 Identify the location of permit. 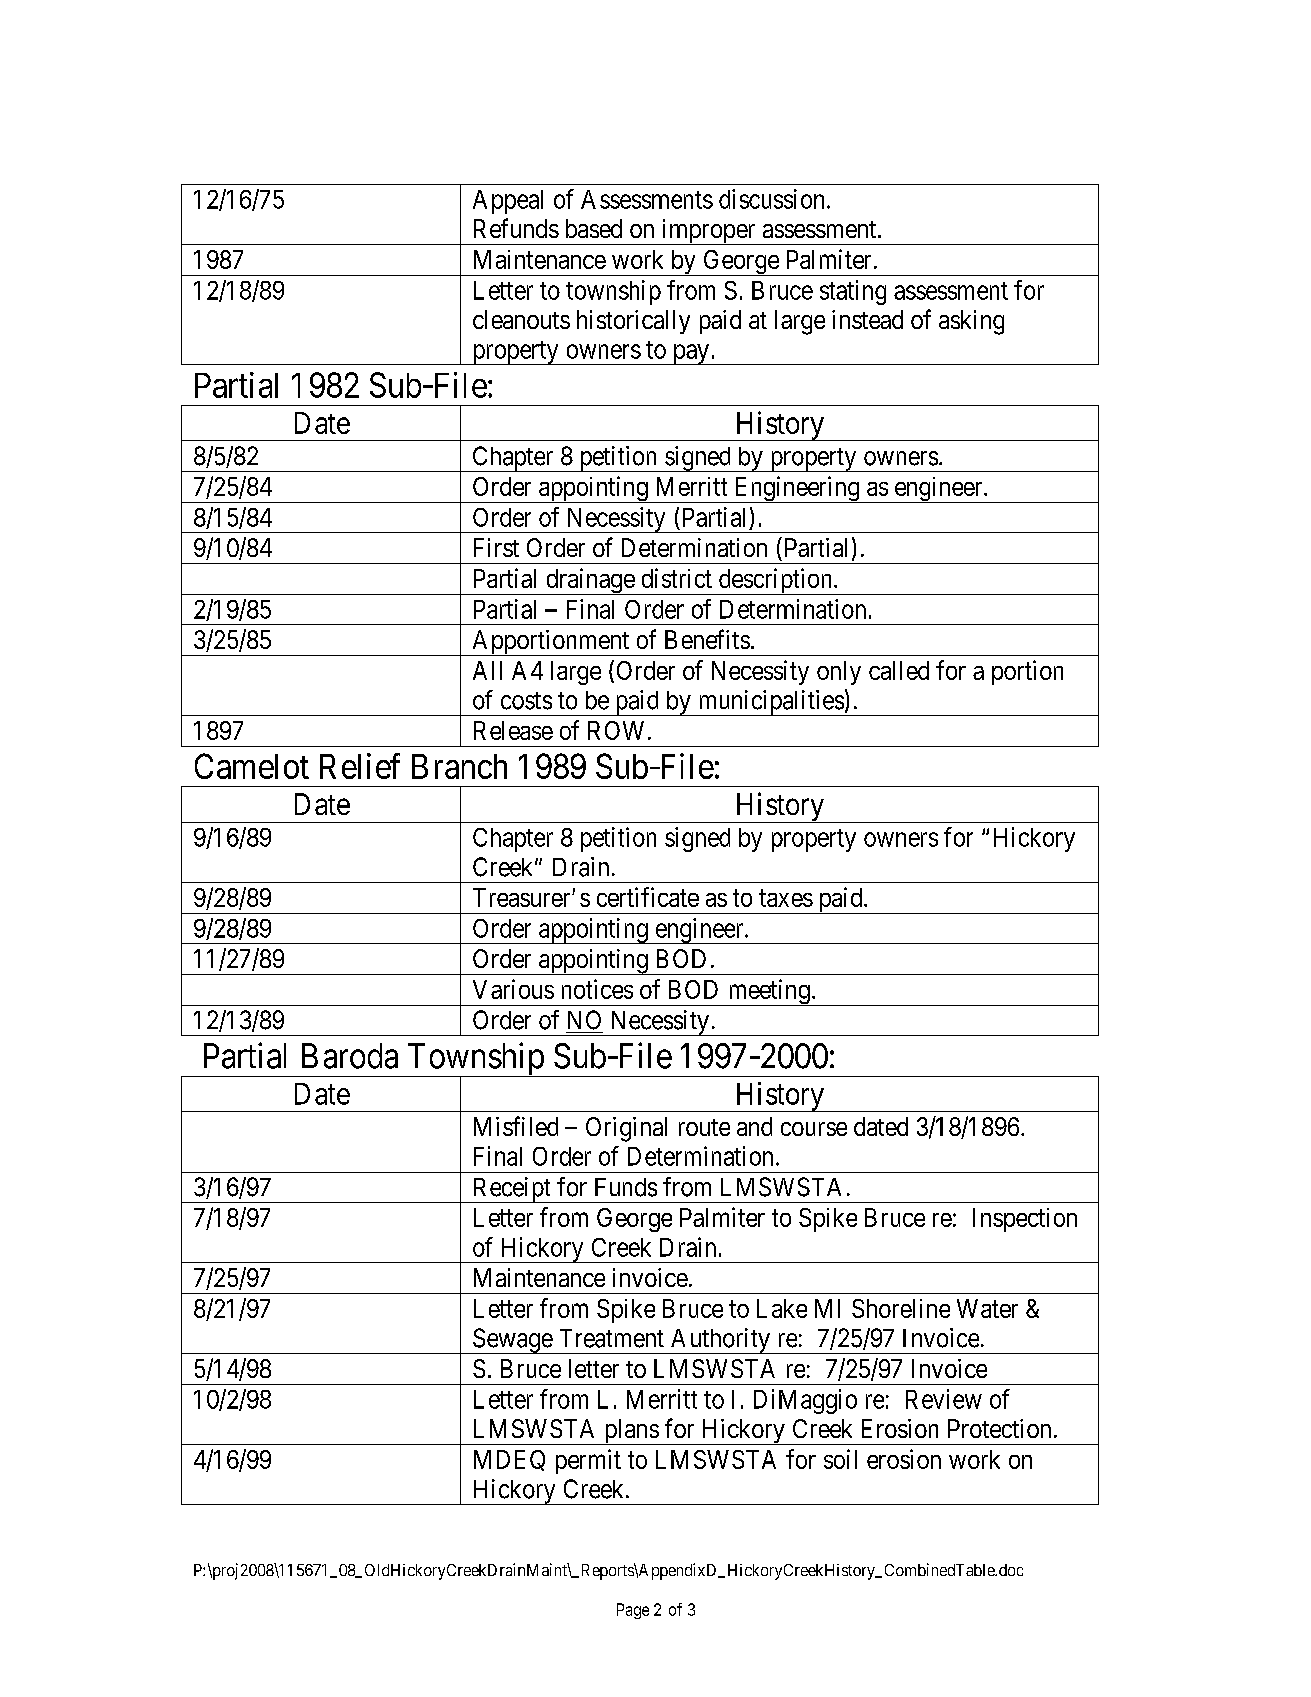
(588, 1461).
